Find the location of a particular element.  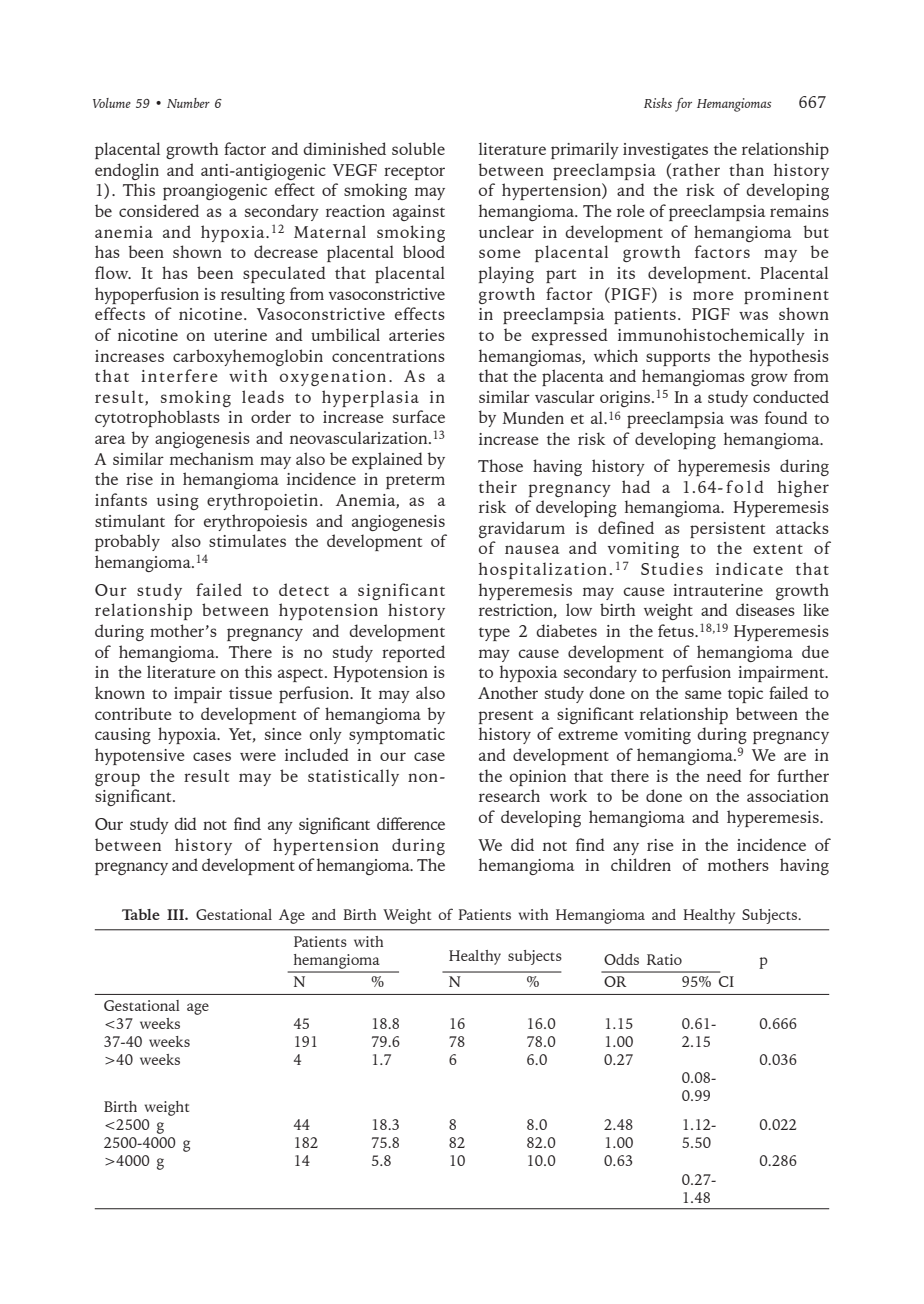

conducted is located at coordinates (791, 396).
